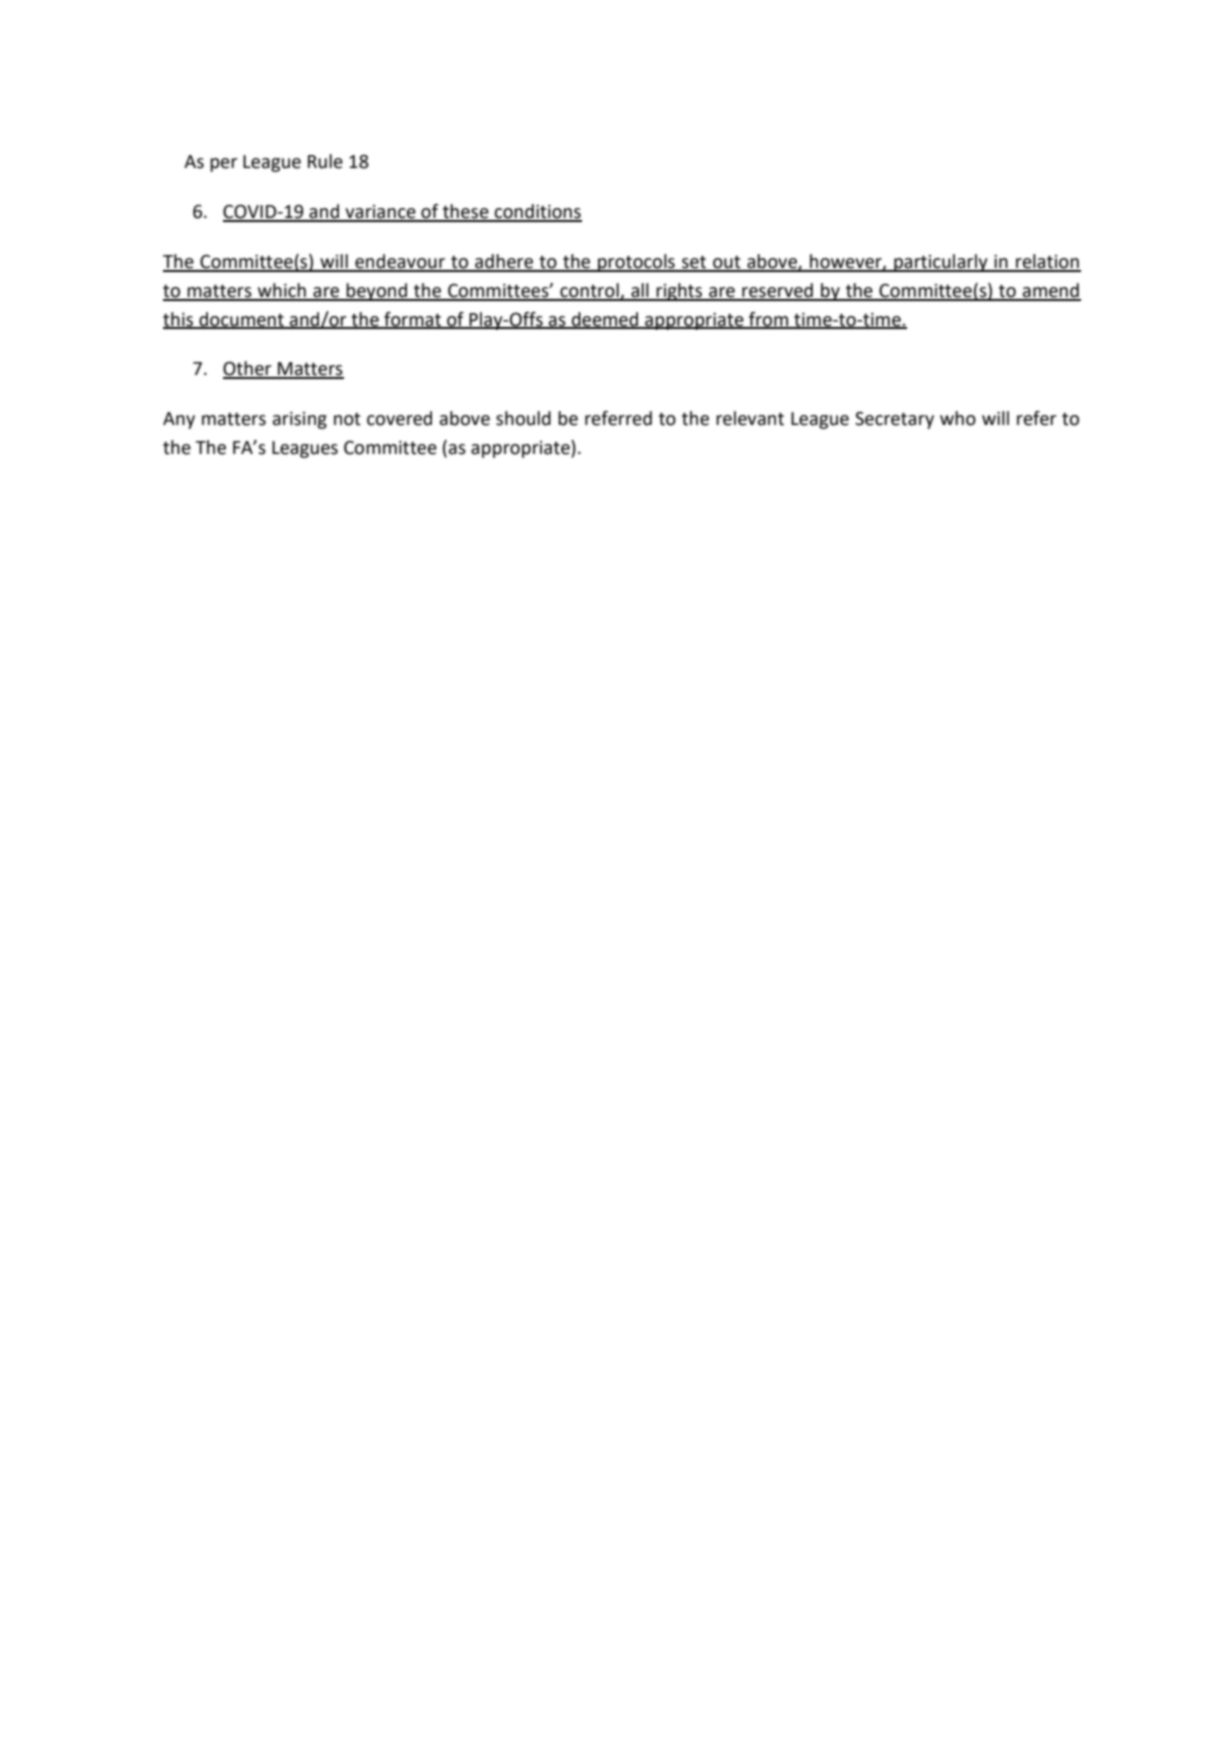  Describe the element at coordinates (680, 292) in the screenshot. I see `rights` at that location.
